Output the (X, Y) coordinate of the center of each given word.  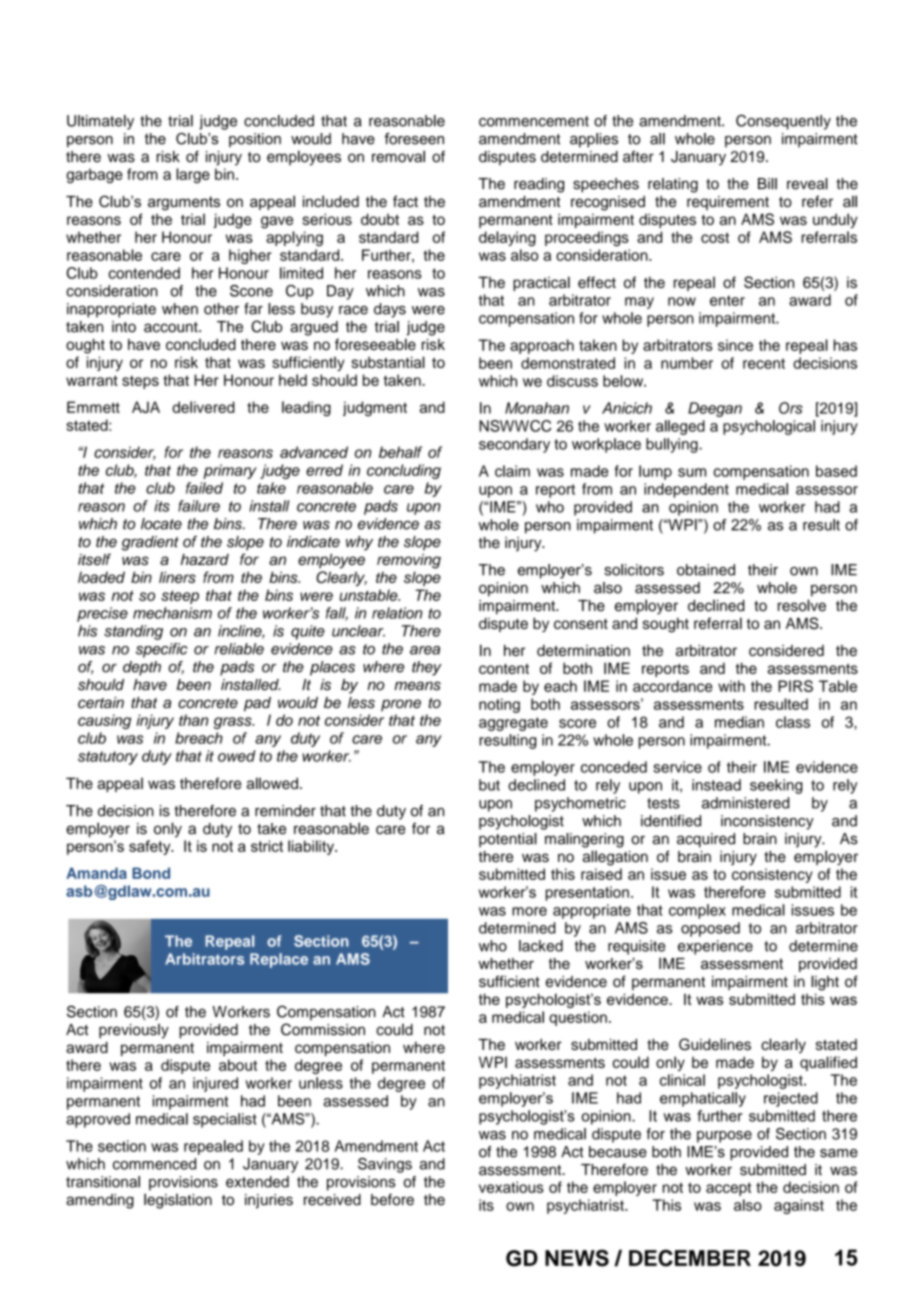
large (193, 175)
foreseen (414, 139)
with (731, 686)
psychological (769, 427)
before (392, 1200)
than (193, 720)
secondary (514, 445)
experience (715, 947)
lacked (541, 946)
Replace (279, 960)
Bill (767, 184)
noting (499, 705)
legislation (178, 1201)
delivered (203, 407)
